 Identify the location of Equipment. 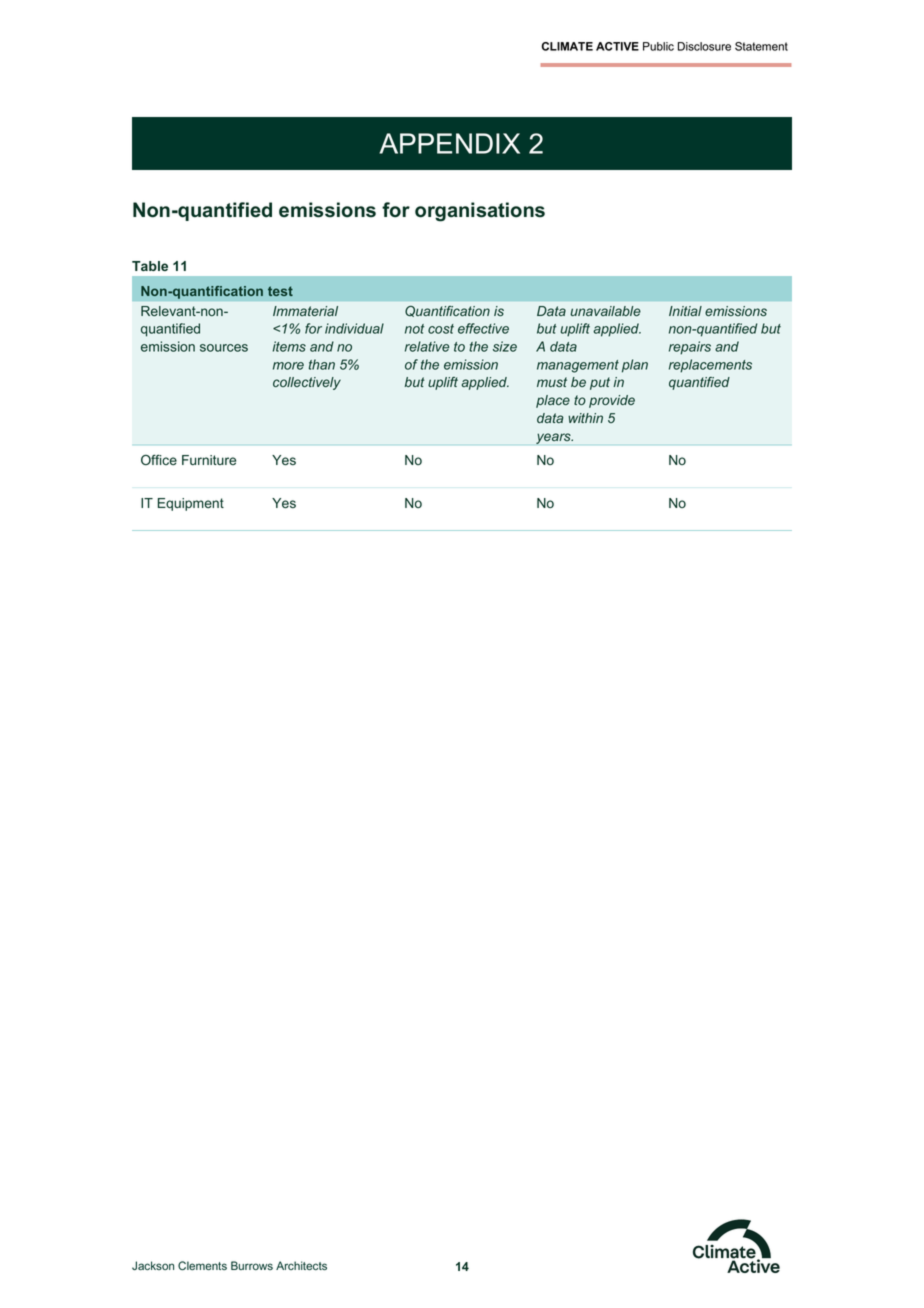
(191, 504).
